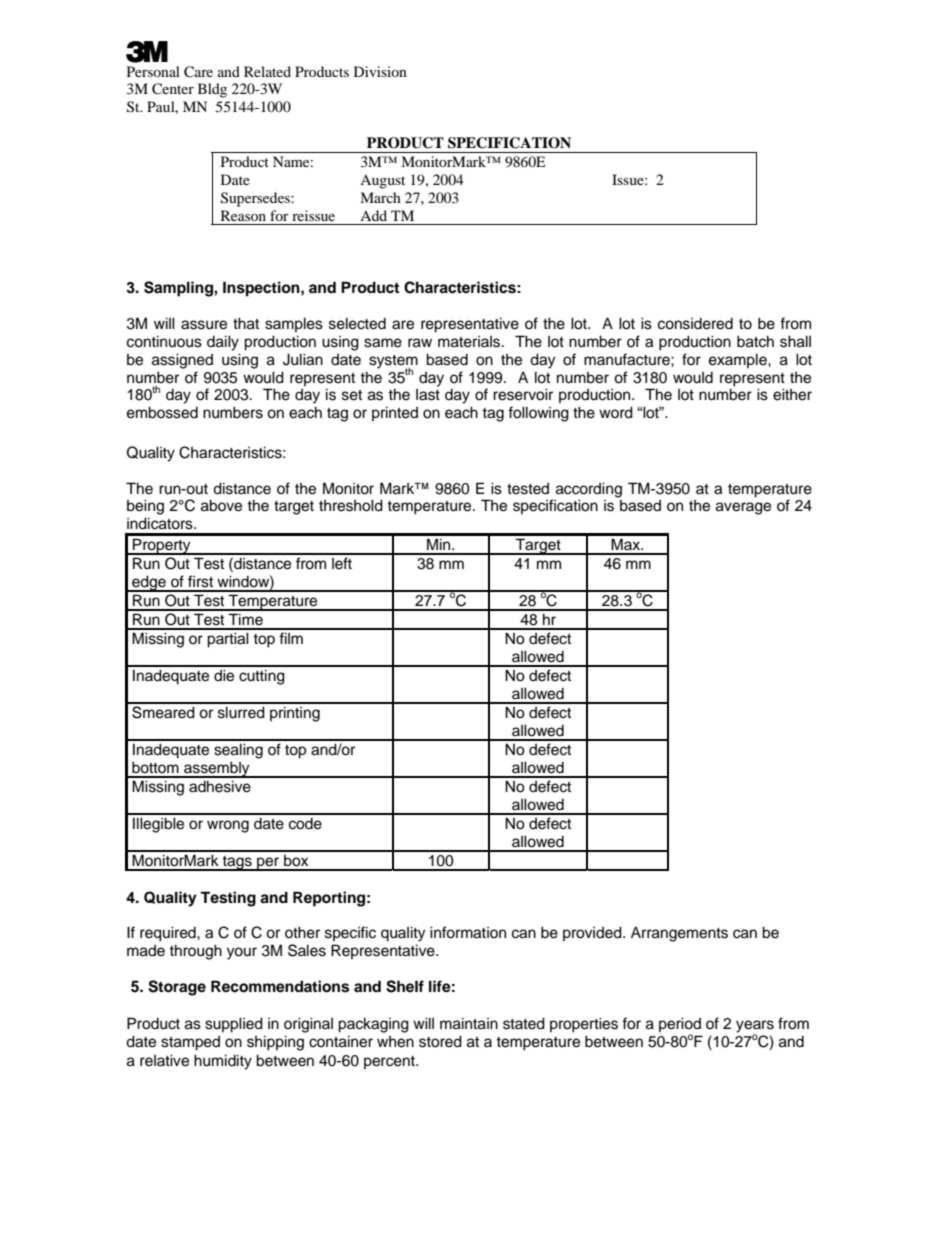 The height and width of the image is (1233, 952). Describe the element at coordinates (469, 1023) in the image. I see `maintain` at that location.
